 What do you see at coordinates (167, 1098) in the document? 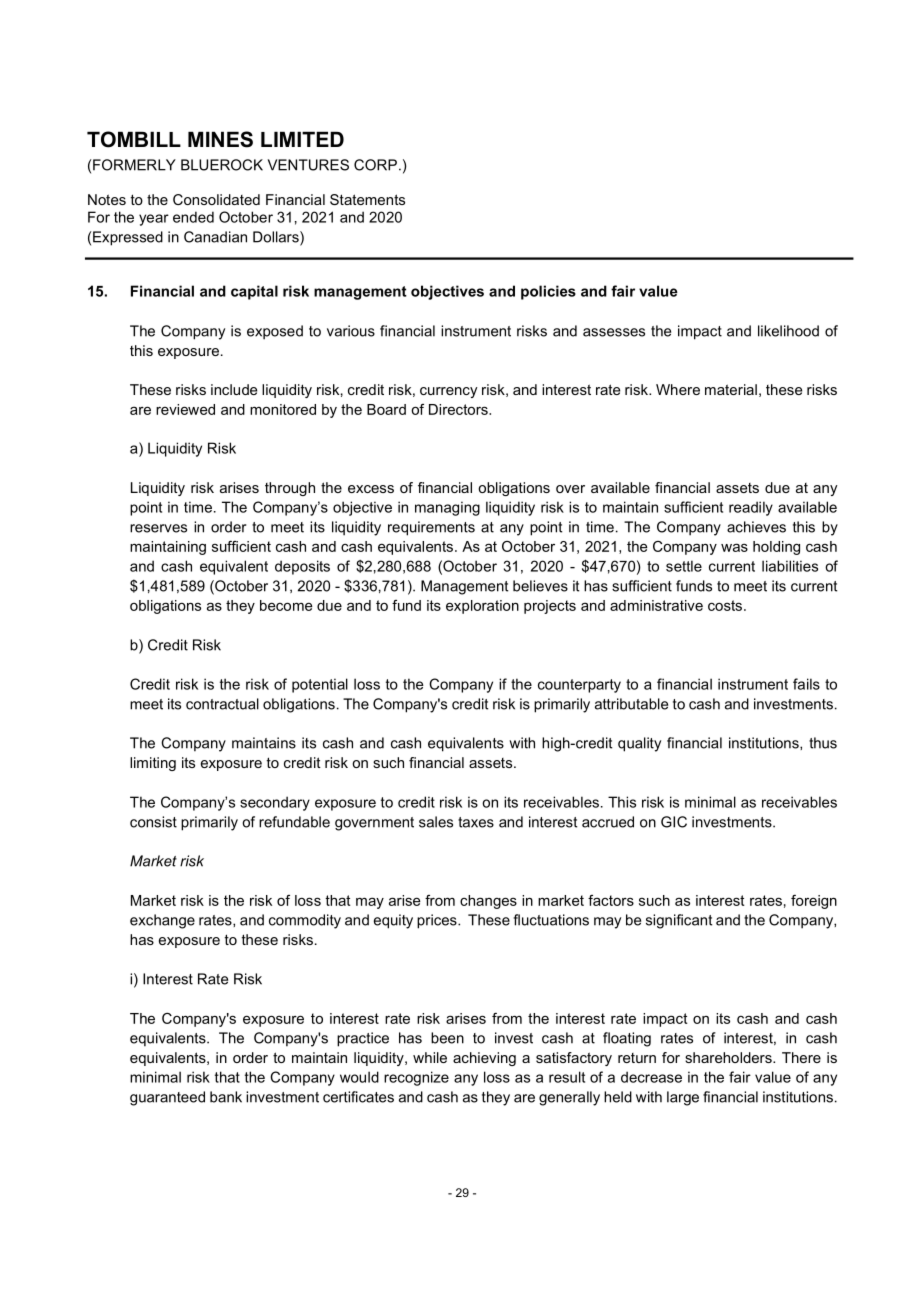
I see `guaranteed` at bounding box center [167, 1098].
